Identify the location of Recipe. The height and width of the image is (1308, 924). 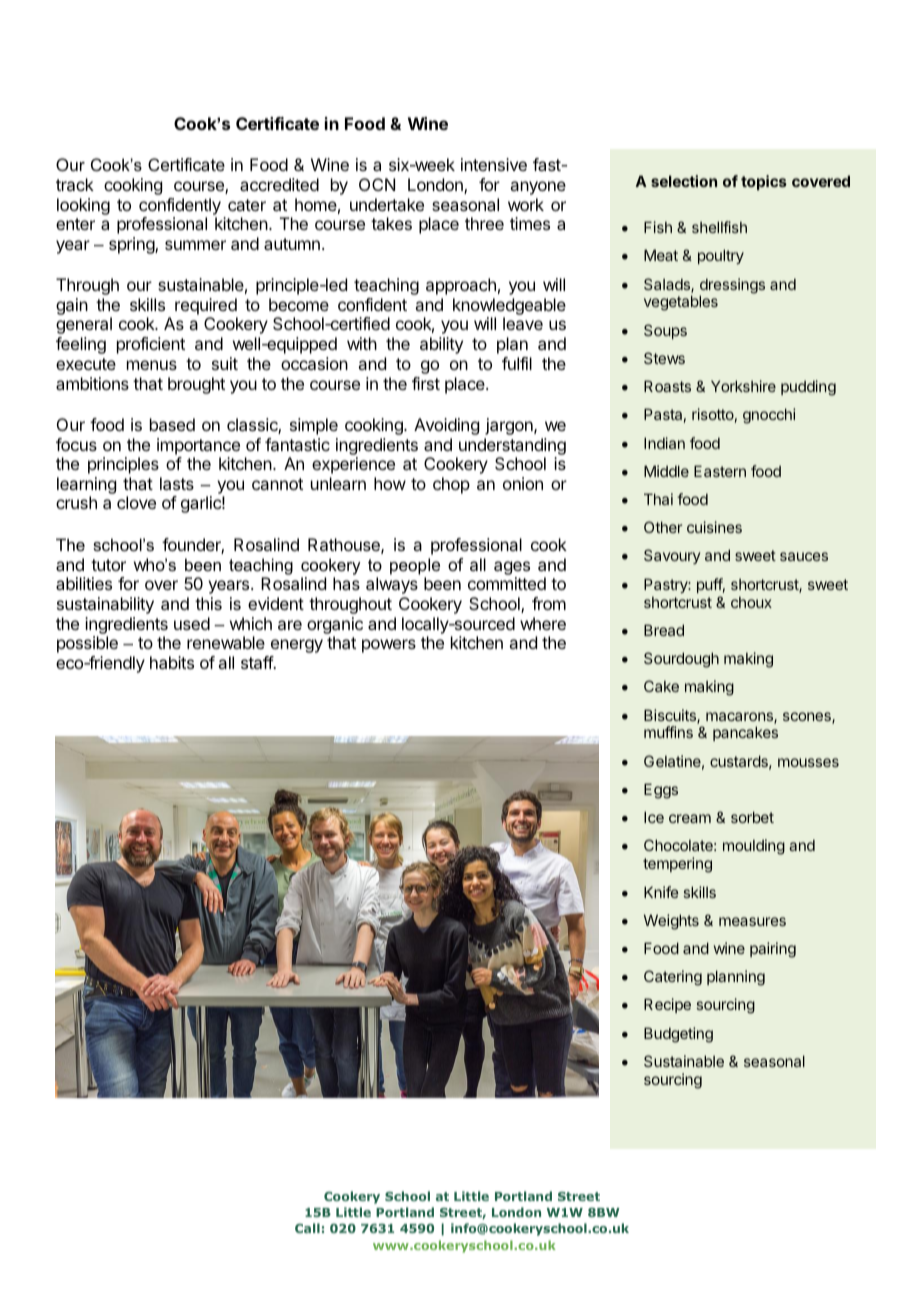
(667, 1005).
